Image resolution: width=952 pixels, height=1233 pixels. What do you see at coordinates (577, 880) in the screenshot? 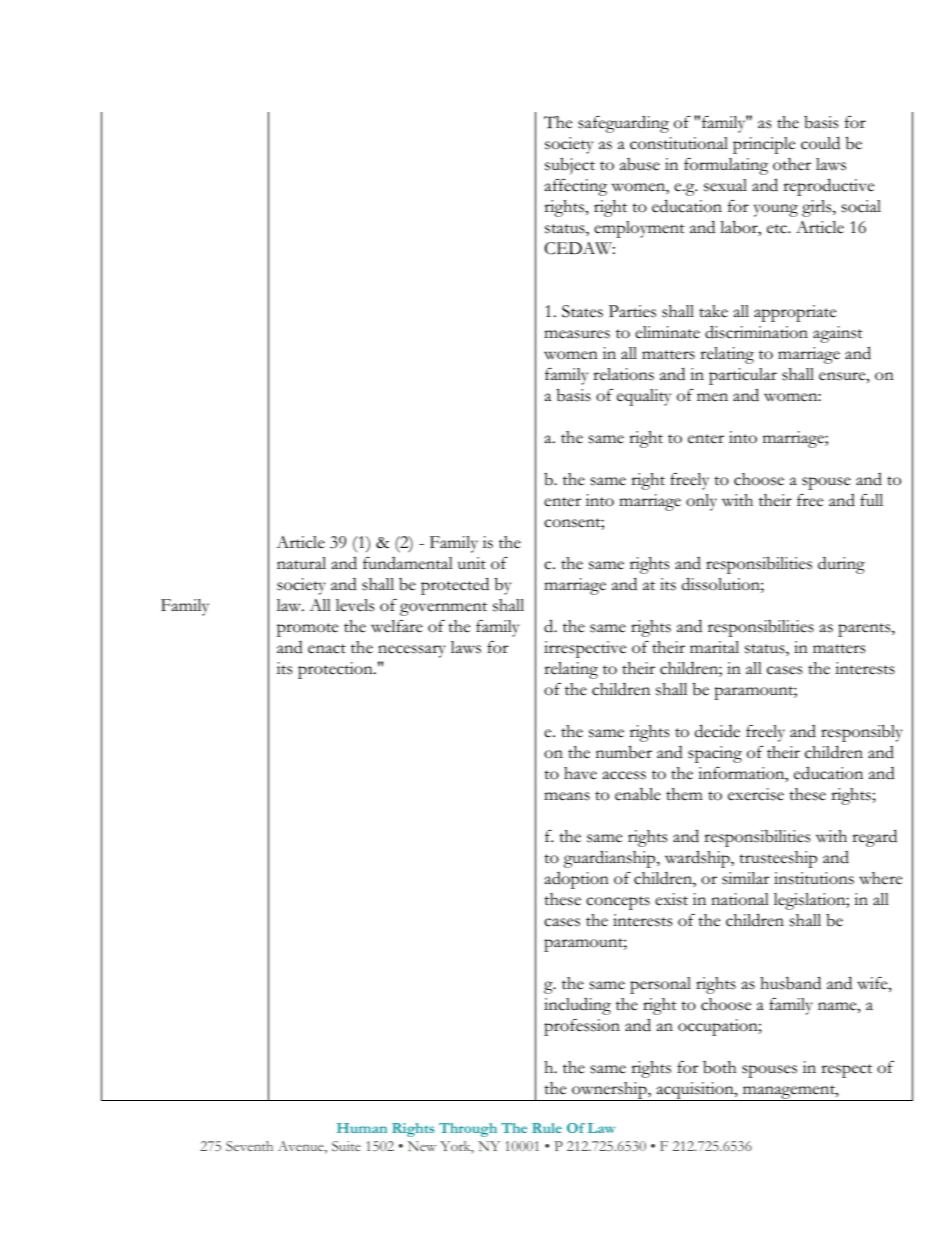
I see `adoption` at bounding box center [577, 880].
